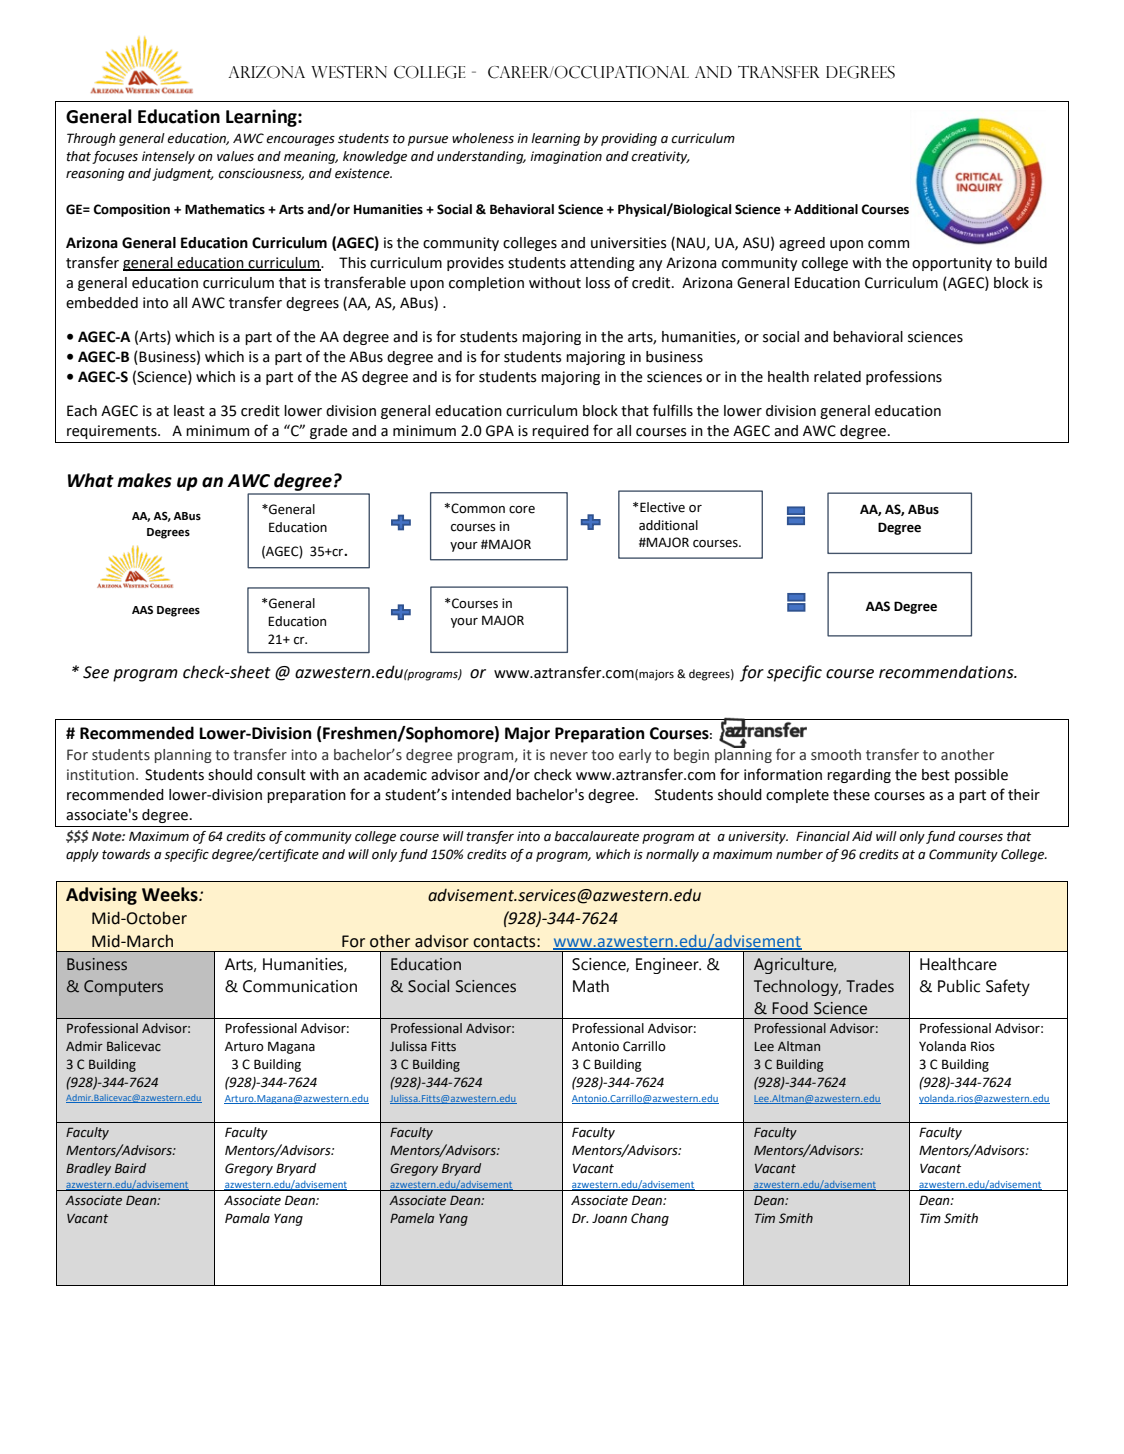  I want to click on opportunity, so click(952, 264).
